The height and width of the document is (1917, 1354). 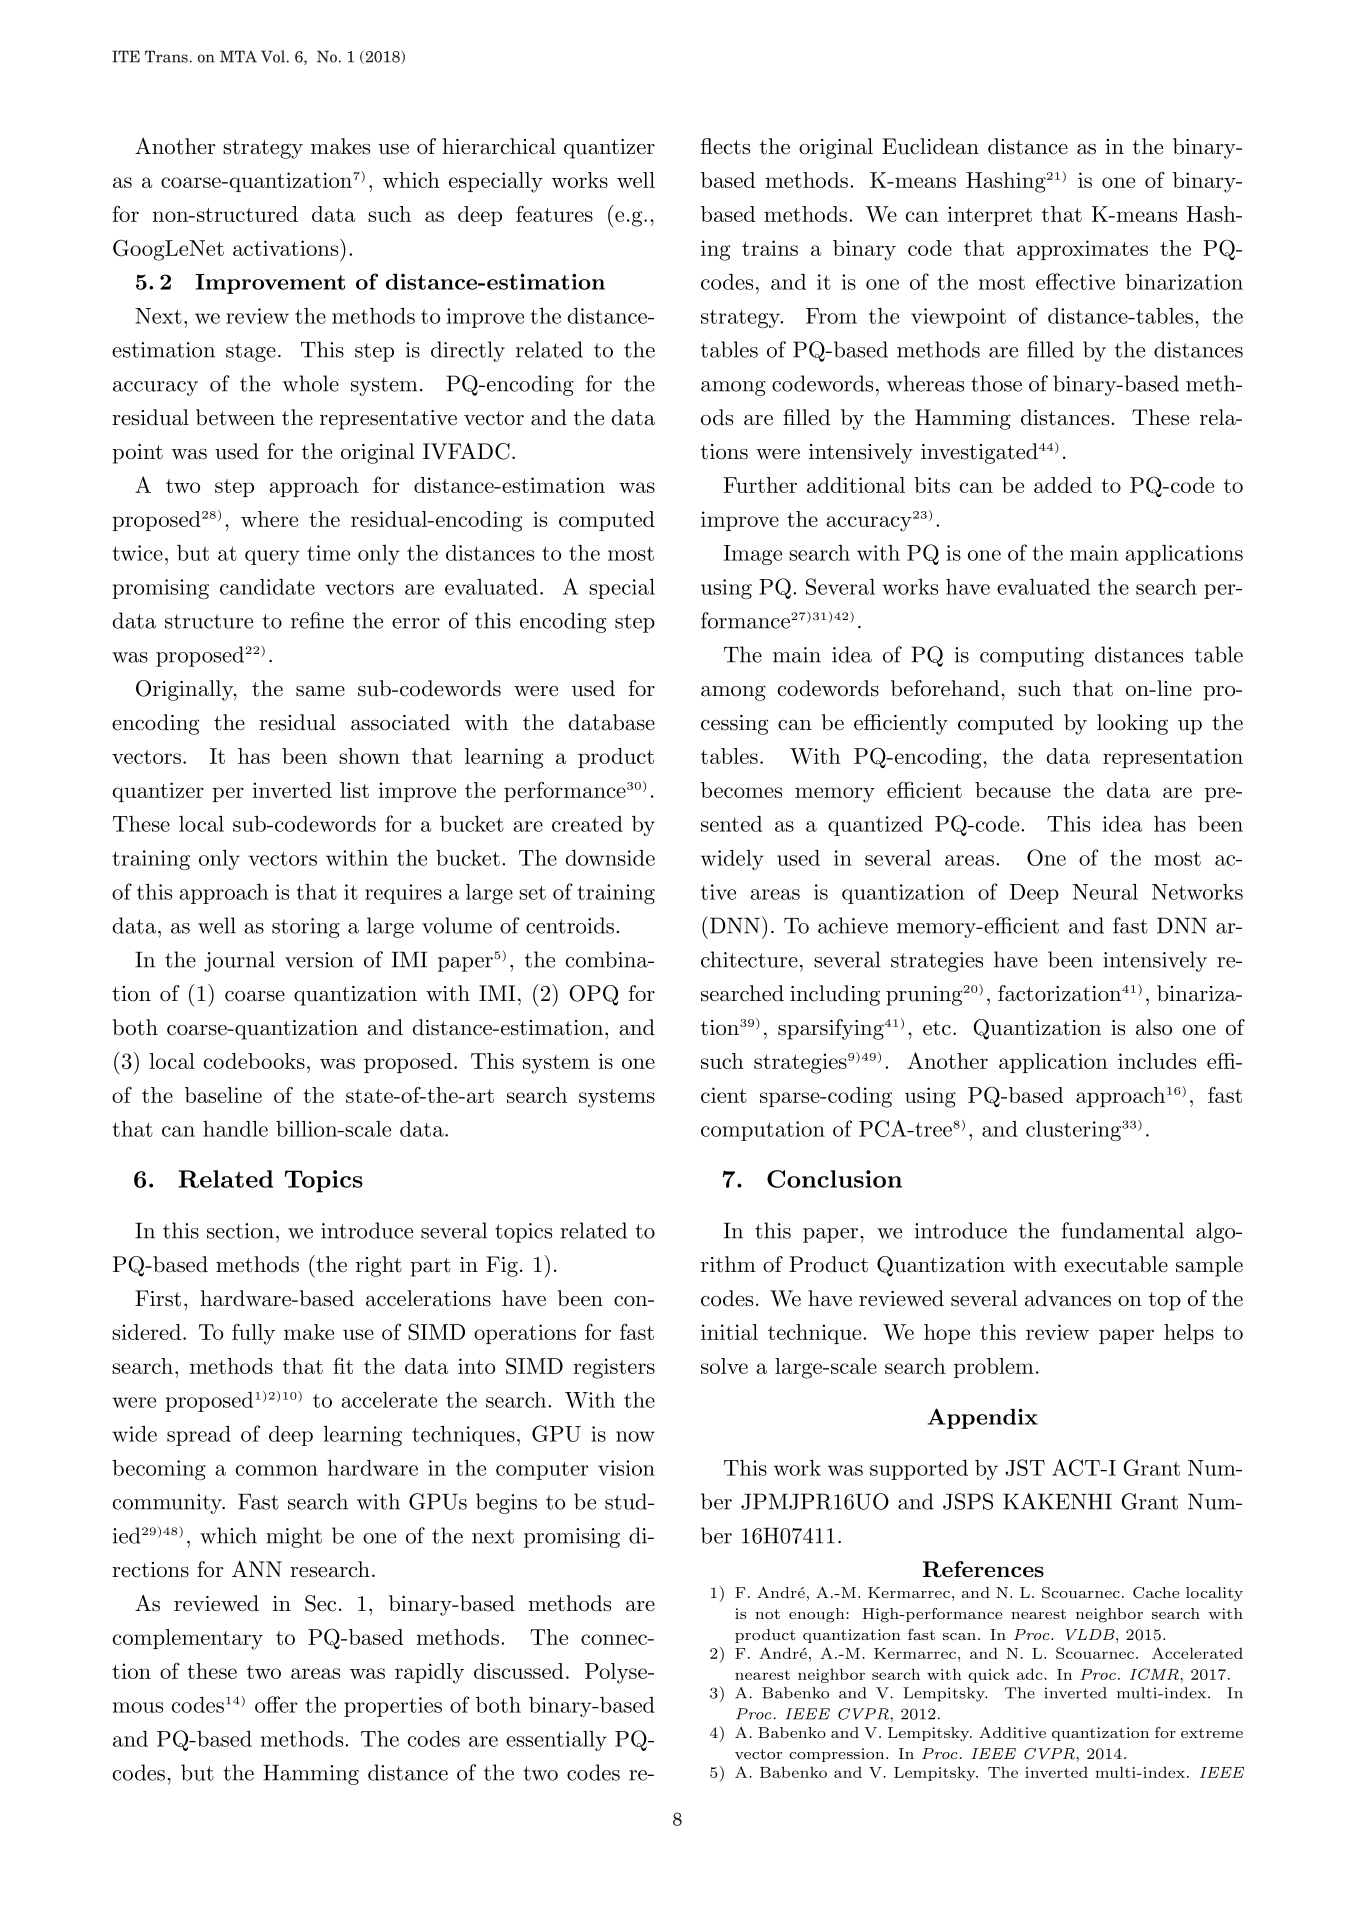 I want to click on added, so click(x=1063, y=485).
